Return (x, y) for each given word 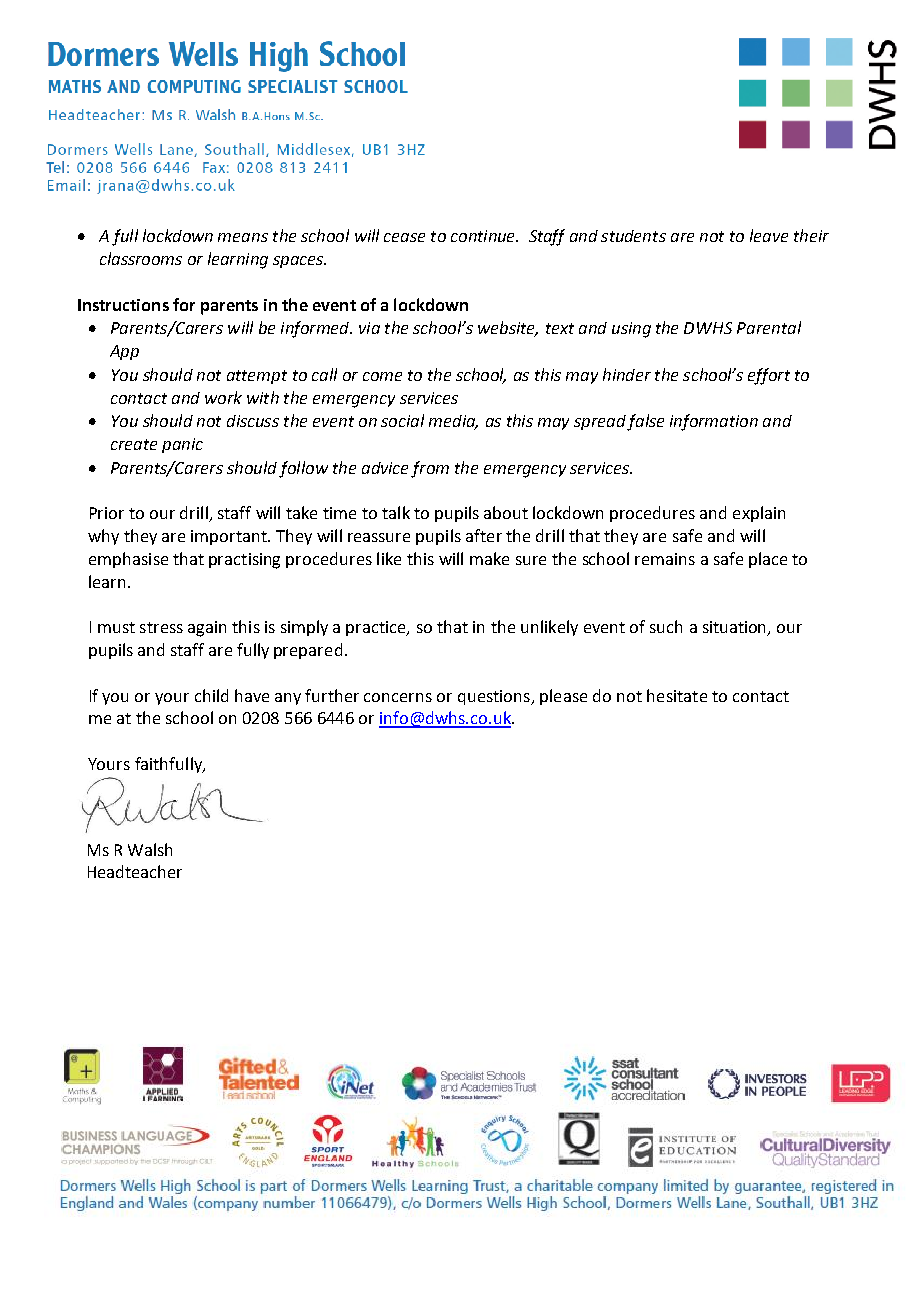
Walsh (150, 849)
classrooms (141, 258)
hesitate (677, 695)
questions (495, 697)
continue (484, 236)
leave (769, 235)
